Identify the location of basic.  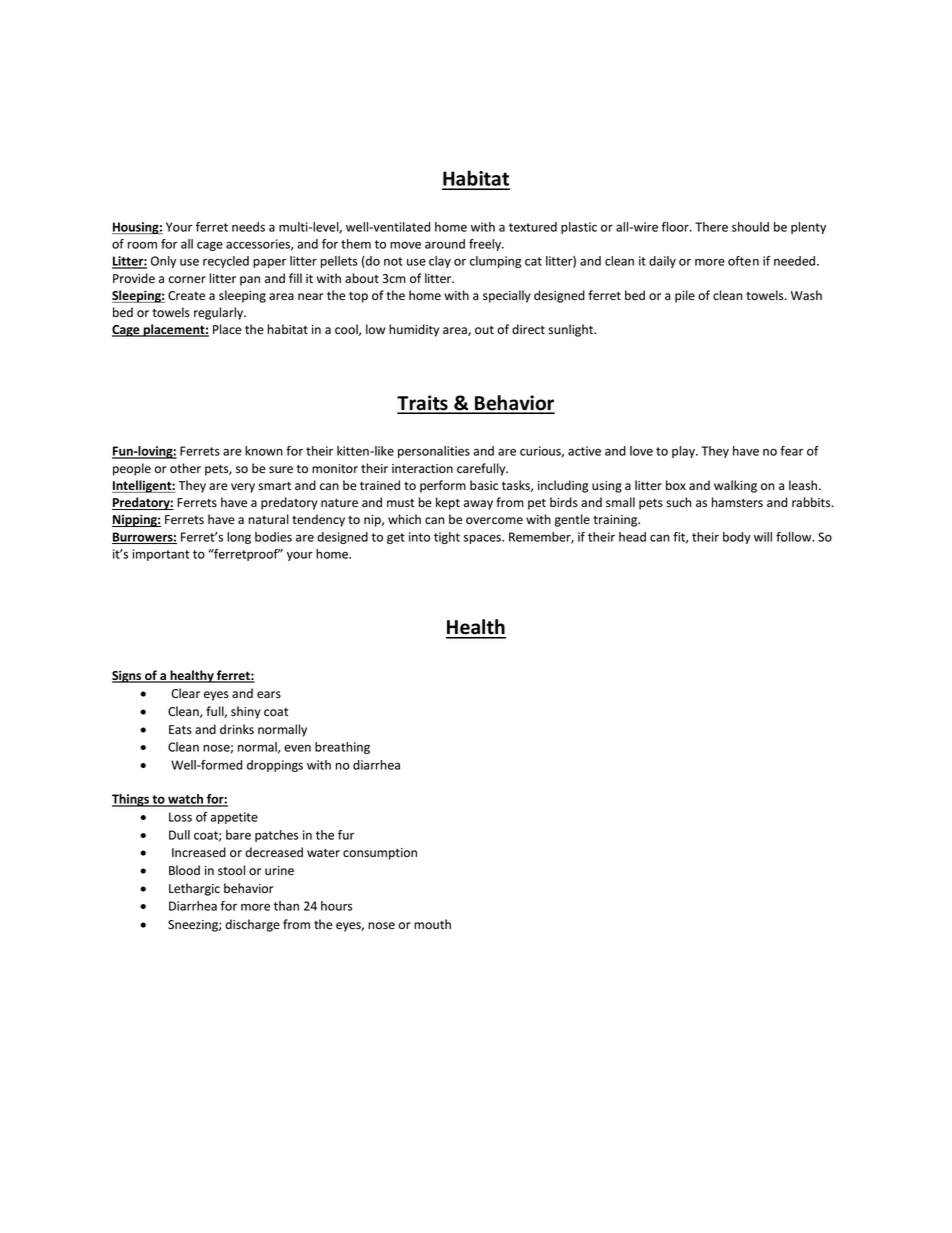
(484, 485).
